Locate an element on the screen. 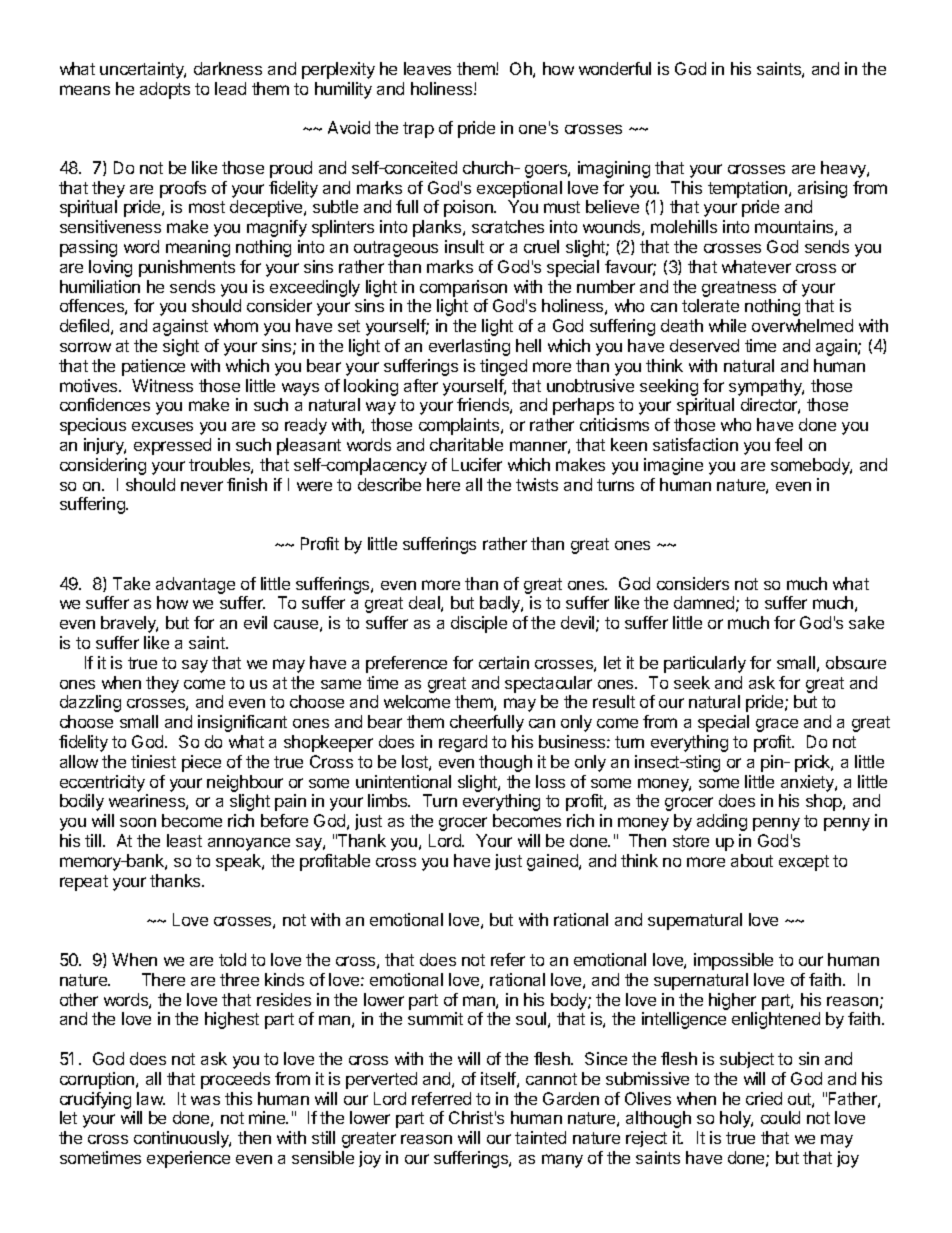 The width and height of the screenshot is (952, 1233). leaves is located at coordinates (427, 68).
